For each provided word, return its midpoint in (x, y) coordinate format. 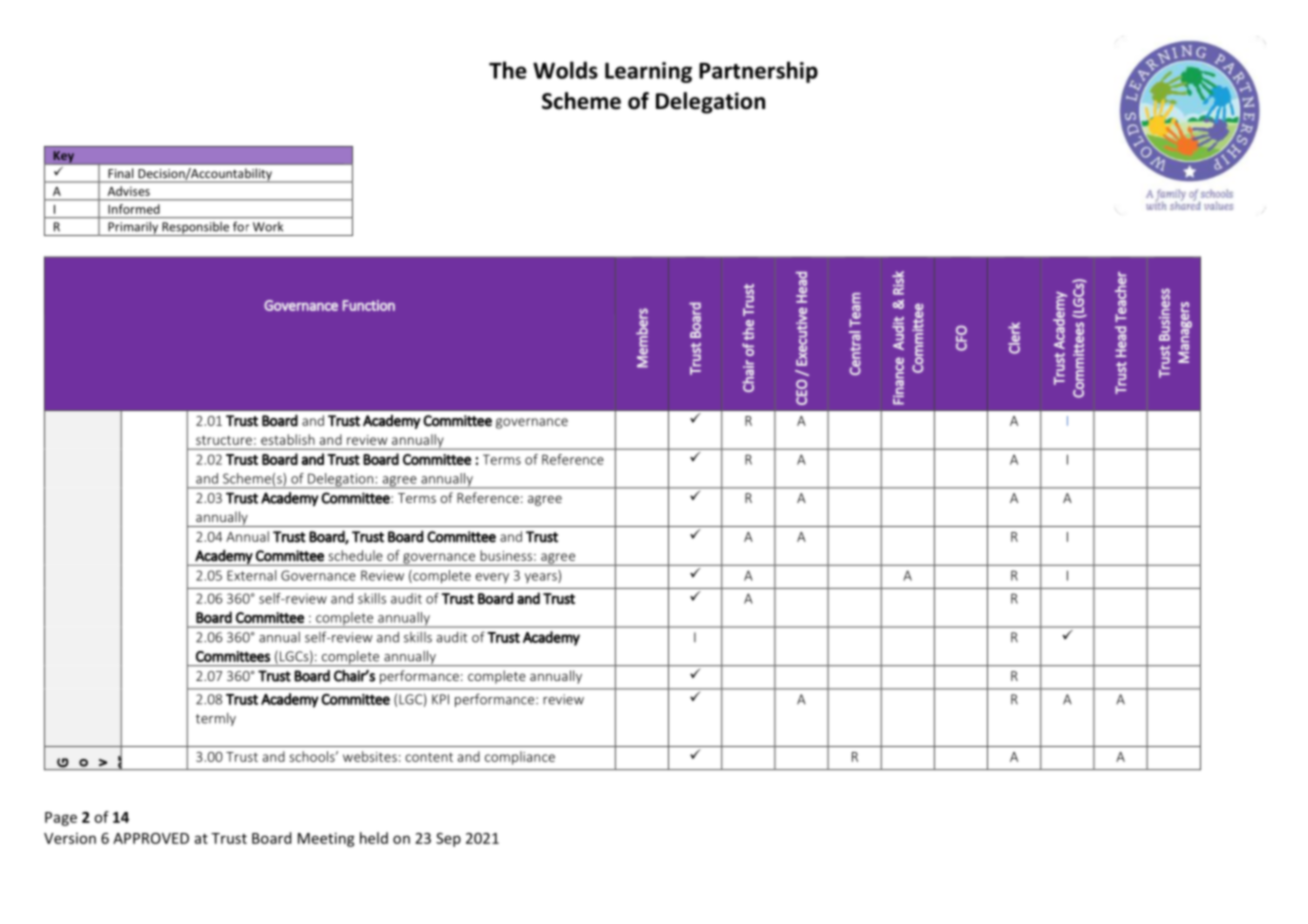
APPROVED (151, 838)
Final (121, 173)
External (251, 575)
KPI (440, 699)
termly (216, 719)
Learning (648, 72)
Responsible (196, 229)
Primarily (133, 229)
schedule (356, 555)
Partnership (758, 72)
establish (288, 439)
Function (369, 305)
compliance (520, 758)
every (492, 578)
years (542, 578)
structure (224, 440)
